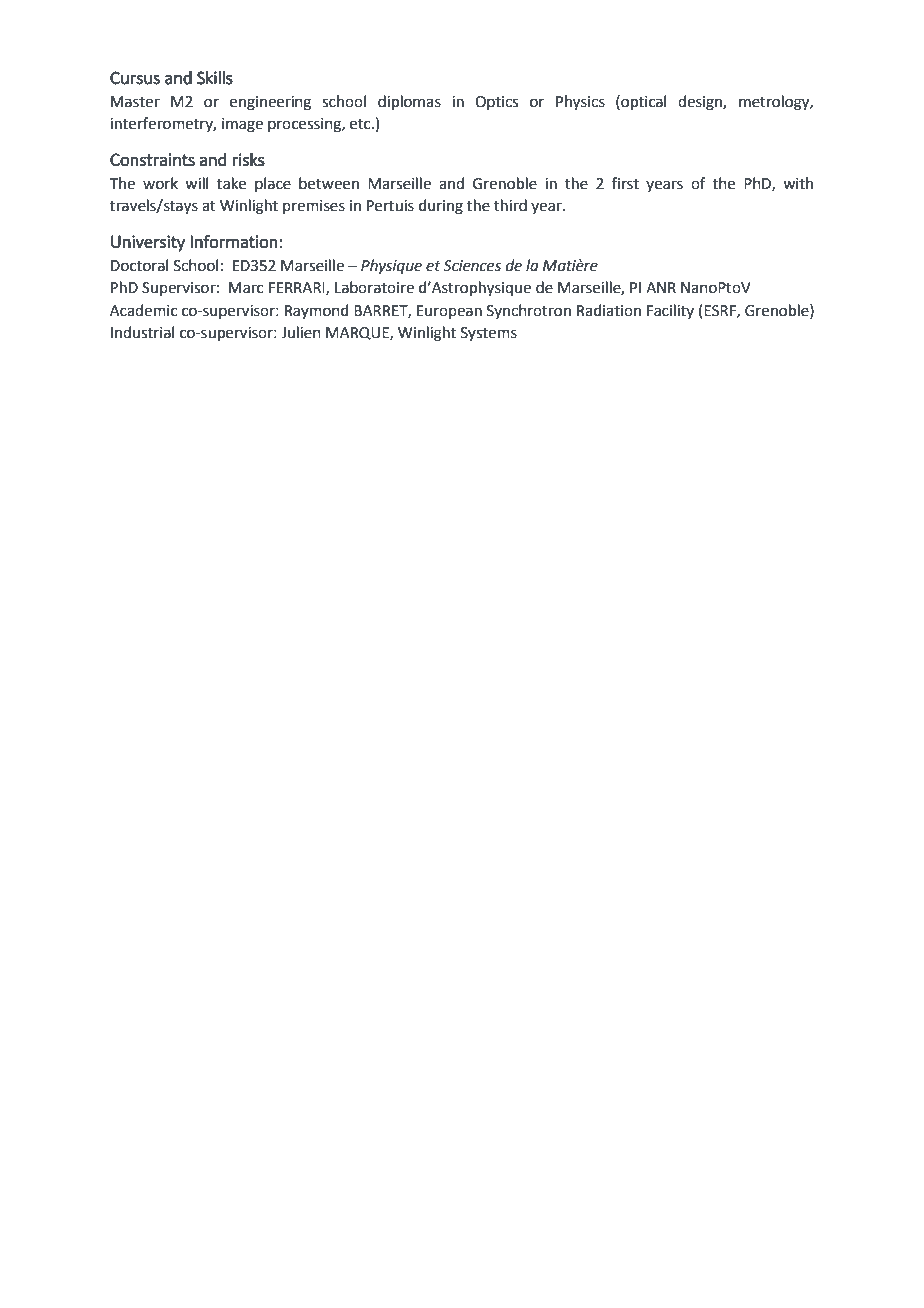  I want to click on ANR, so click(661, 287).
